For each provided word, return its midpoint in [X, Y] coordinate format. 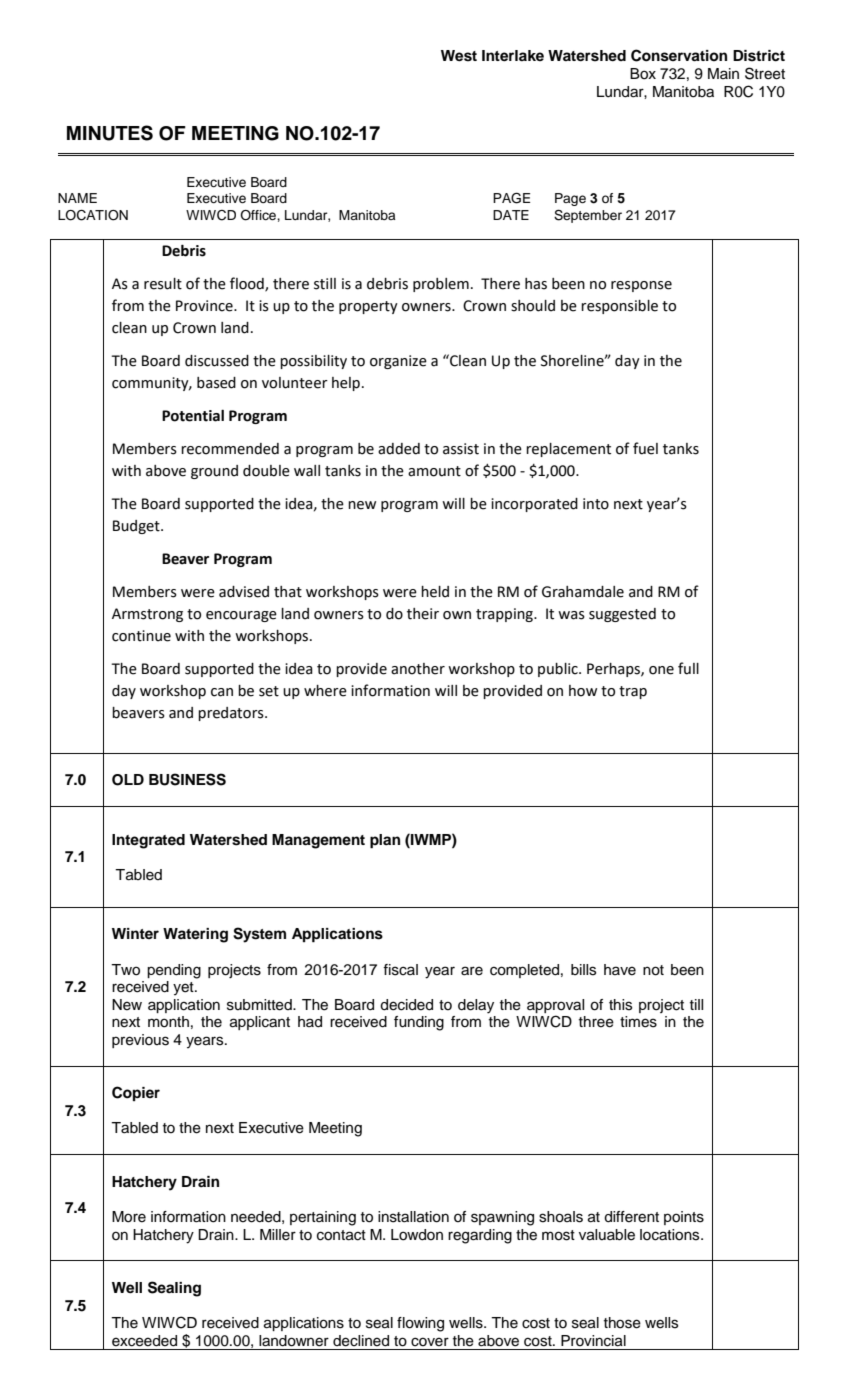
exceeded [144, 1341]
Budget [137, 527]
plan [385, 841]
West [459, 56]
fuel [645, 448]
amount [434, 471]
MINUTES [110, 133]
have [620, 970]
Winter [135, 933]
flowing [420, 1324]
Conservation [679, 55]
